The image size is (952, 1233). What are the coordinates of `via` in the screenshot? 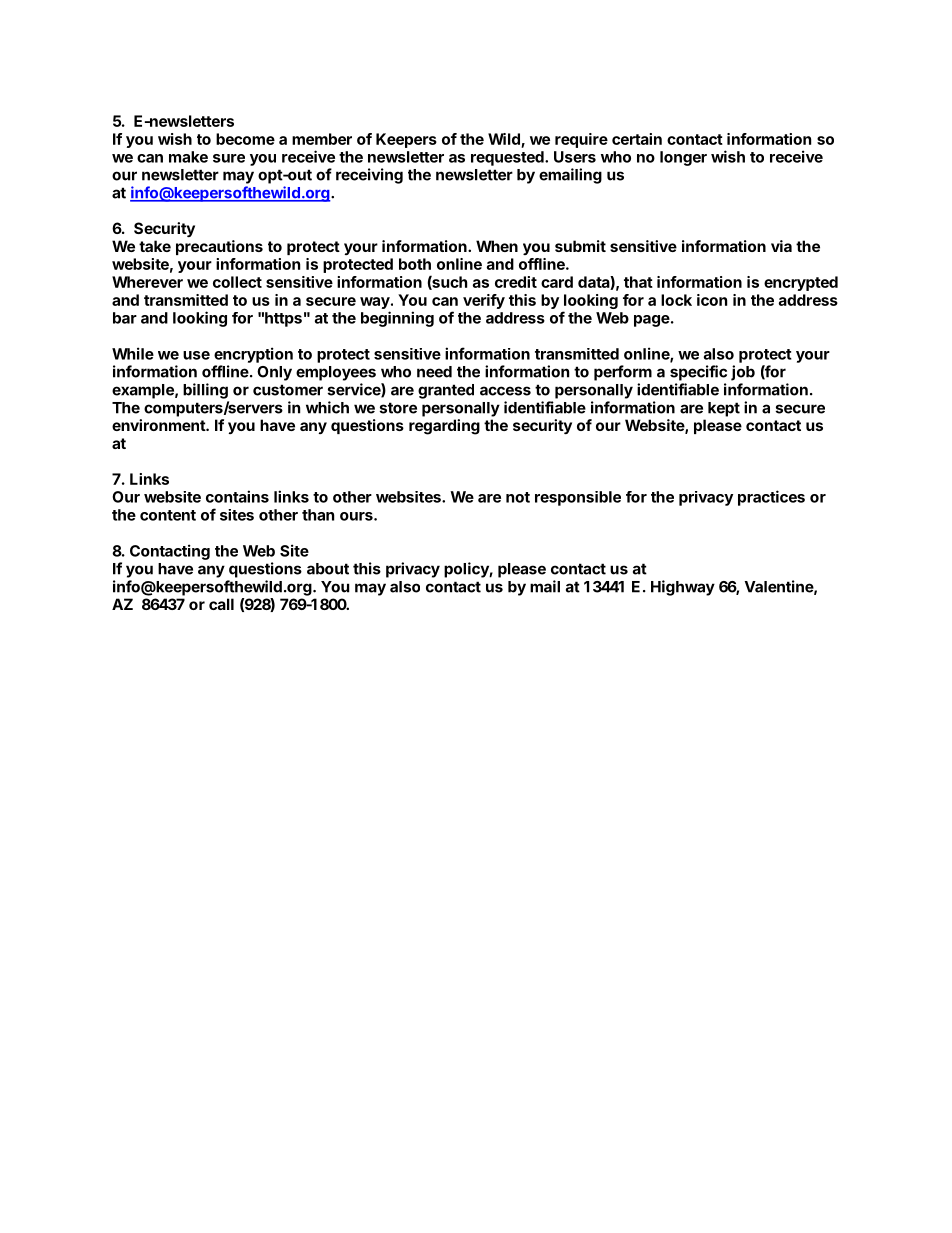 It's located at (781, 246).
